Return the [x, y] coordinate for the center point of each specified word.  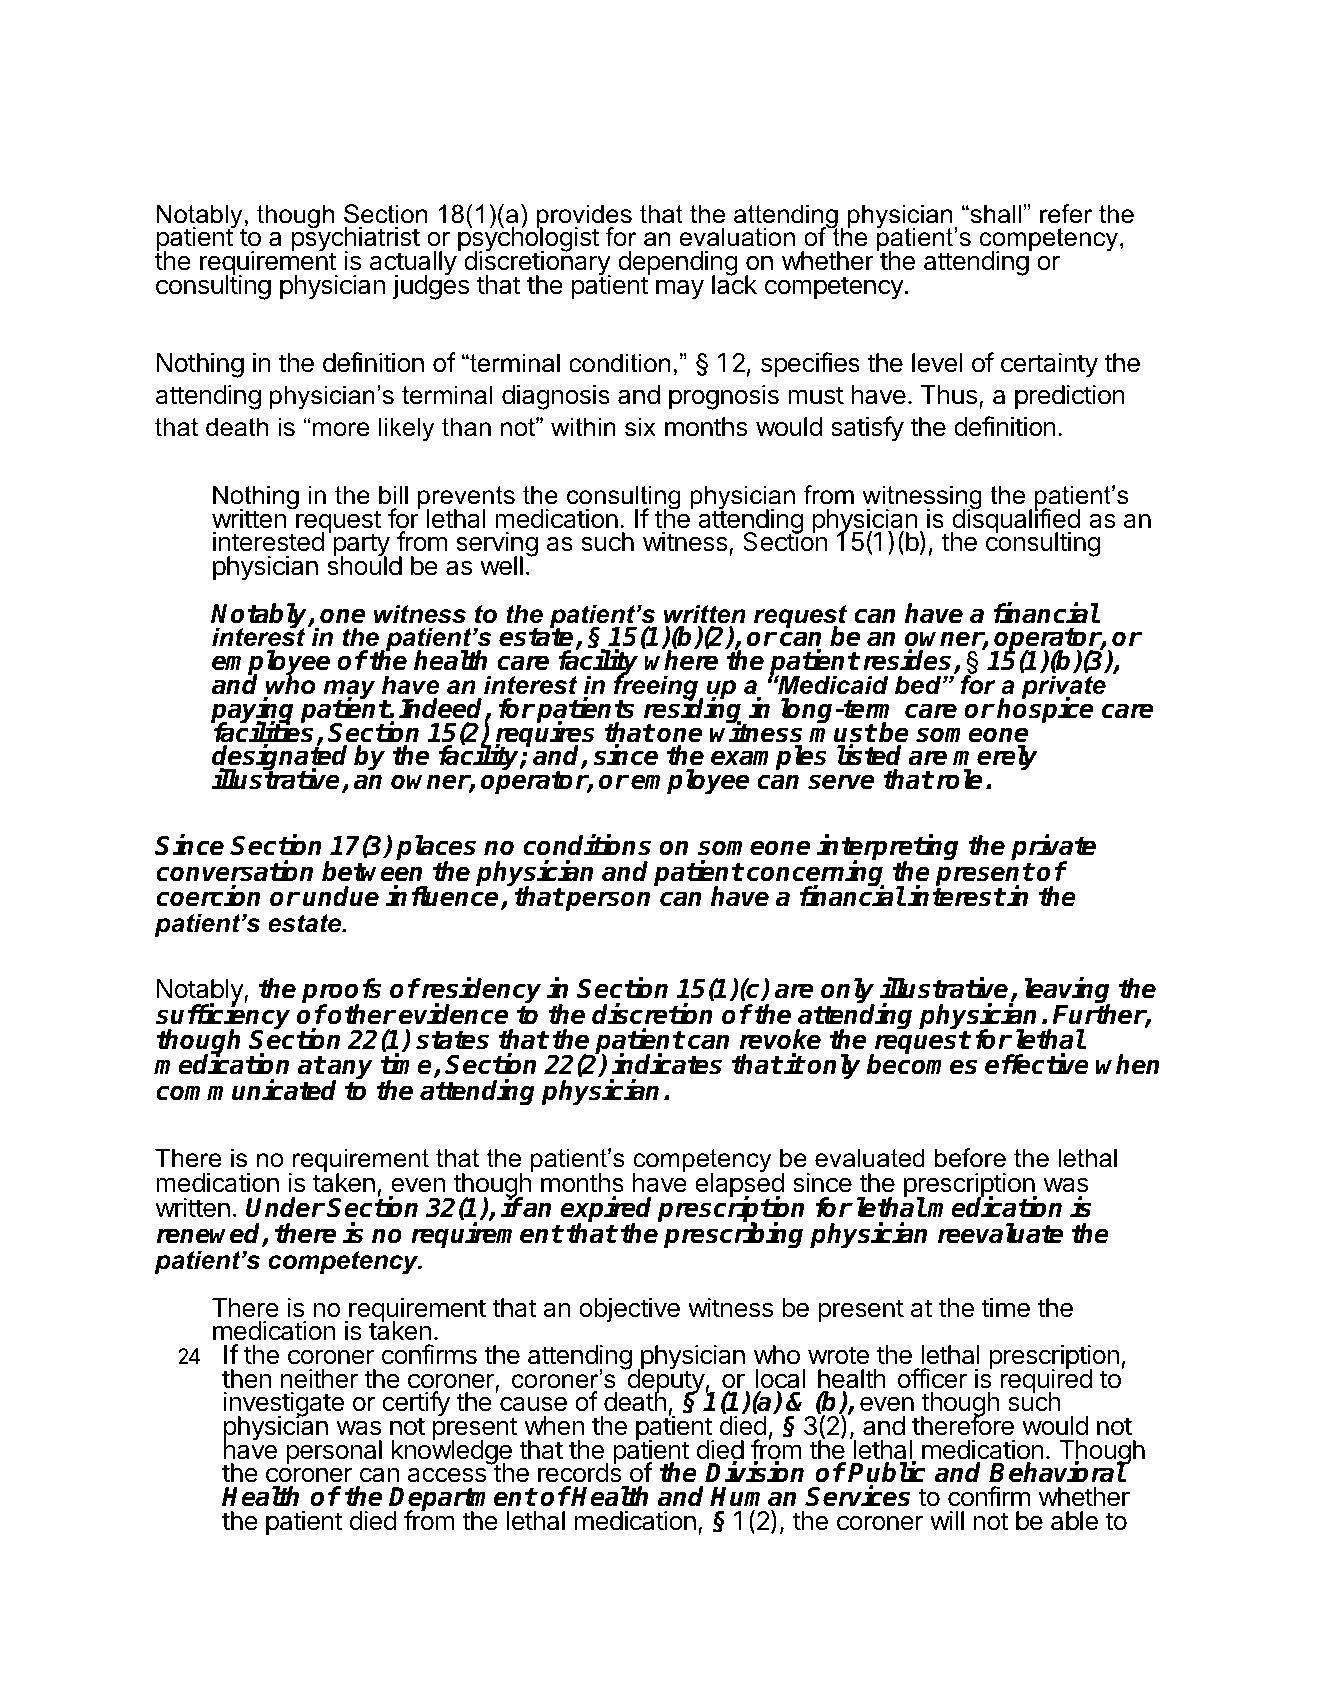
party [360, 546]
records [580, 1472]
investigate [283, 1405]
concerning [816, 874]
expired [605, 1211]
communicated [246, 1090]
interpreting [887, 849]
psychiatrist [356, 240]
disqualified [1015, 521]
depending [678, 264]
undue [341, 896]
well [501, 566]
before [970, 1158]
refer [1066, 214]
